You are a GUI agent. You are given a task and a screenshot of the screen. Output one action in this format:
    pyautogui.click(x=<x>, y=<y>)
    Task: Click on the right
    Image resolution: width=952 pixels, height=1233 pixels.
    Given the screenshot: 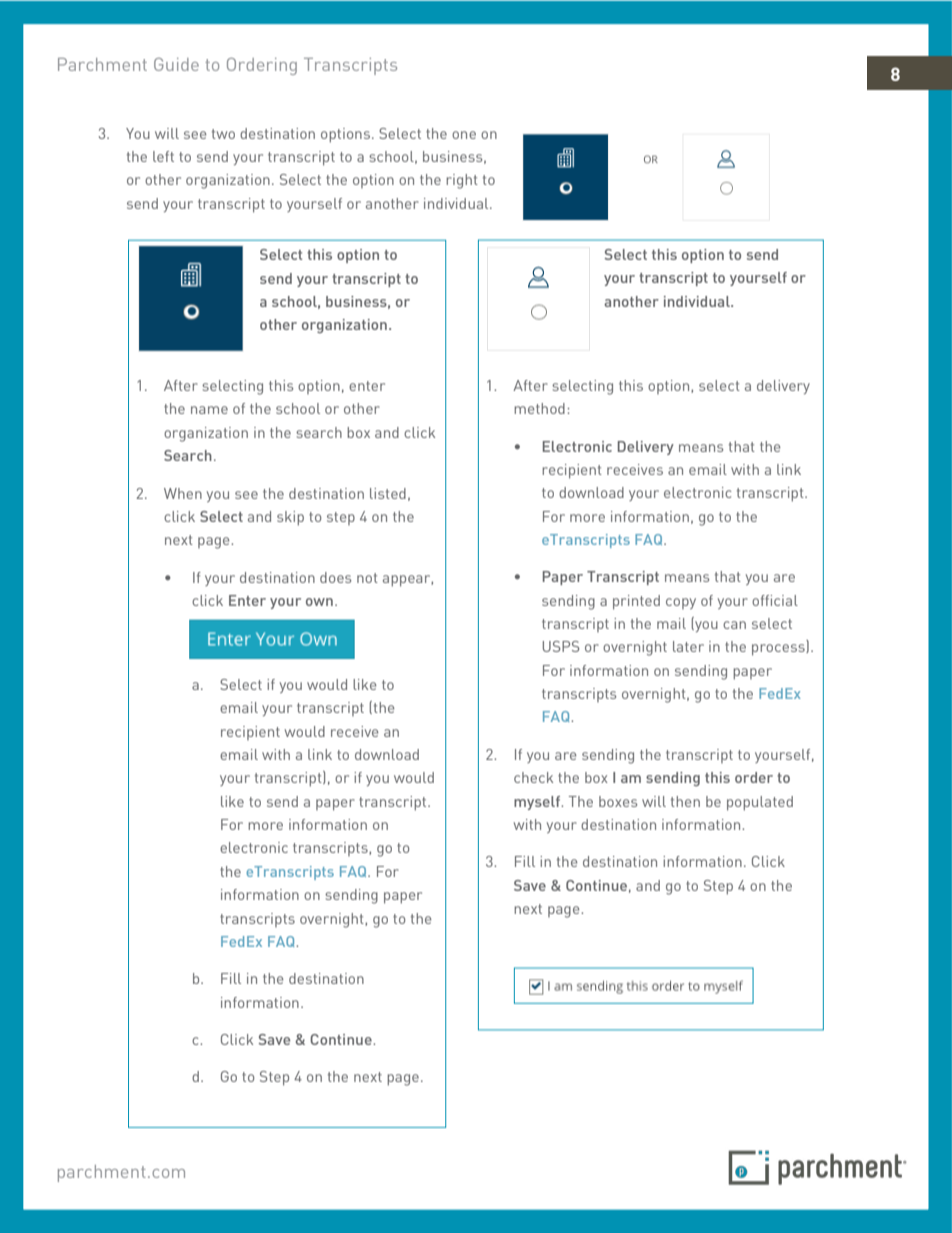 What is the action you would take?
    pyautogui.click(x=462, y=181)
